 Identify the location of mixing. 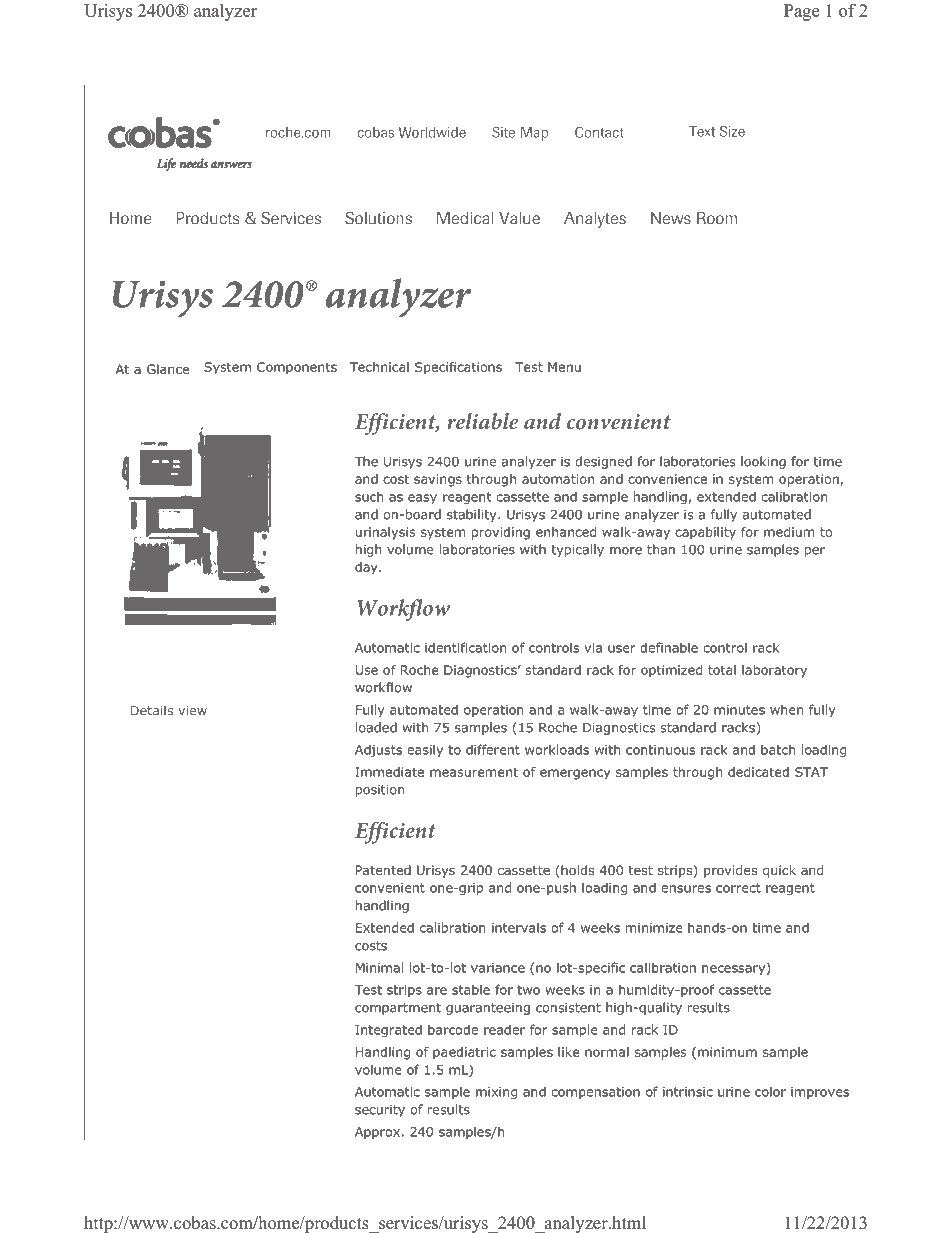
(496, 1093).
